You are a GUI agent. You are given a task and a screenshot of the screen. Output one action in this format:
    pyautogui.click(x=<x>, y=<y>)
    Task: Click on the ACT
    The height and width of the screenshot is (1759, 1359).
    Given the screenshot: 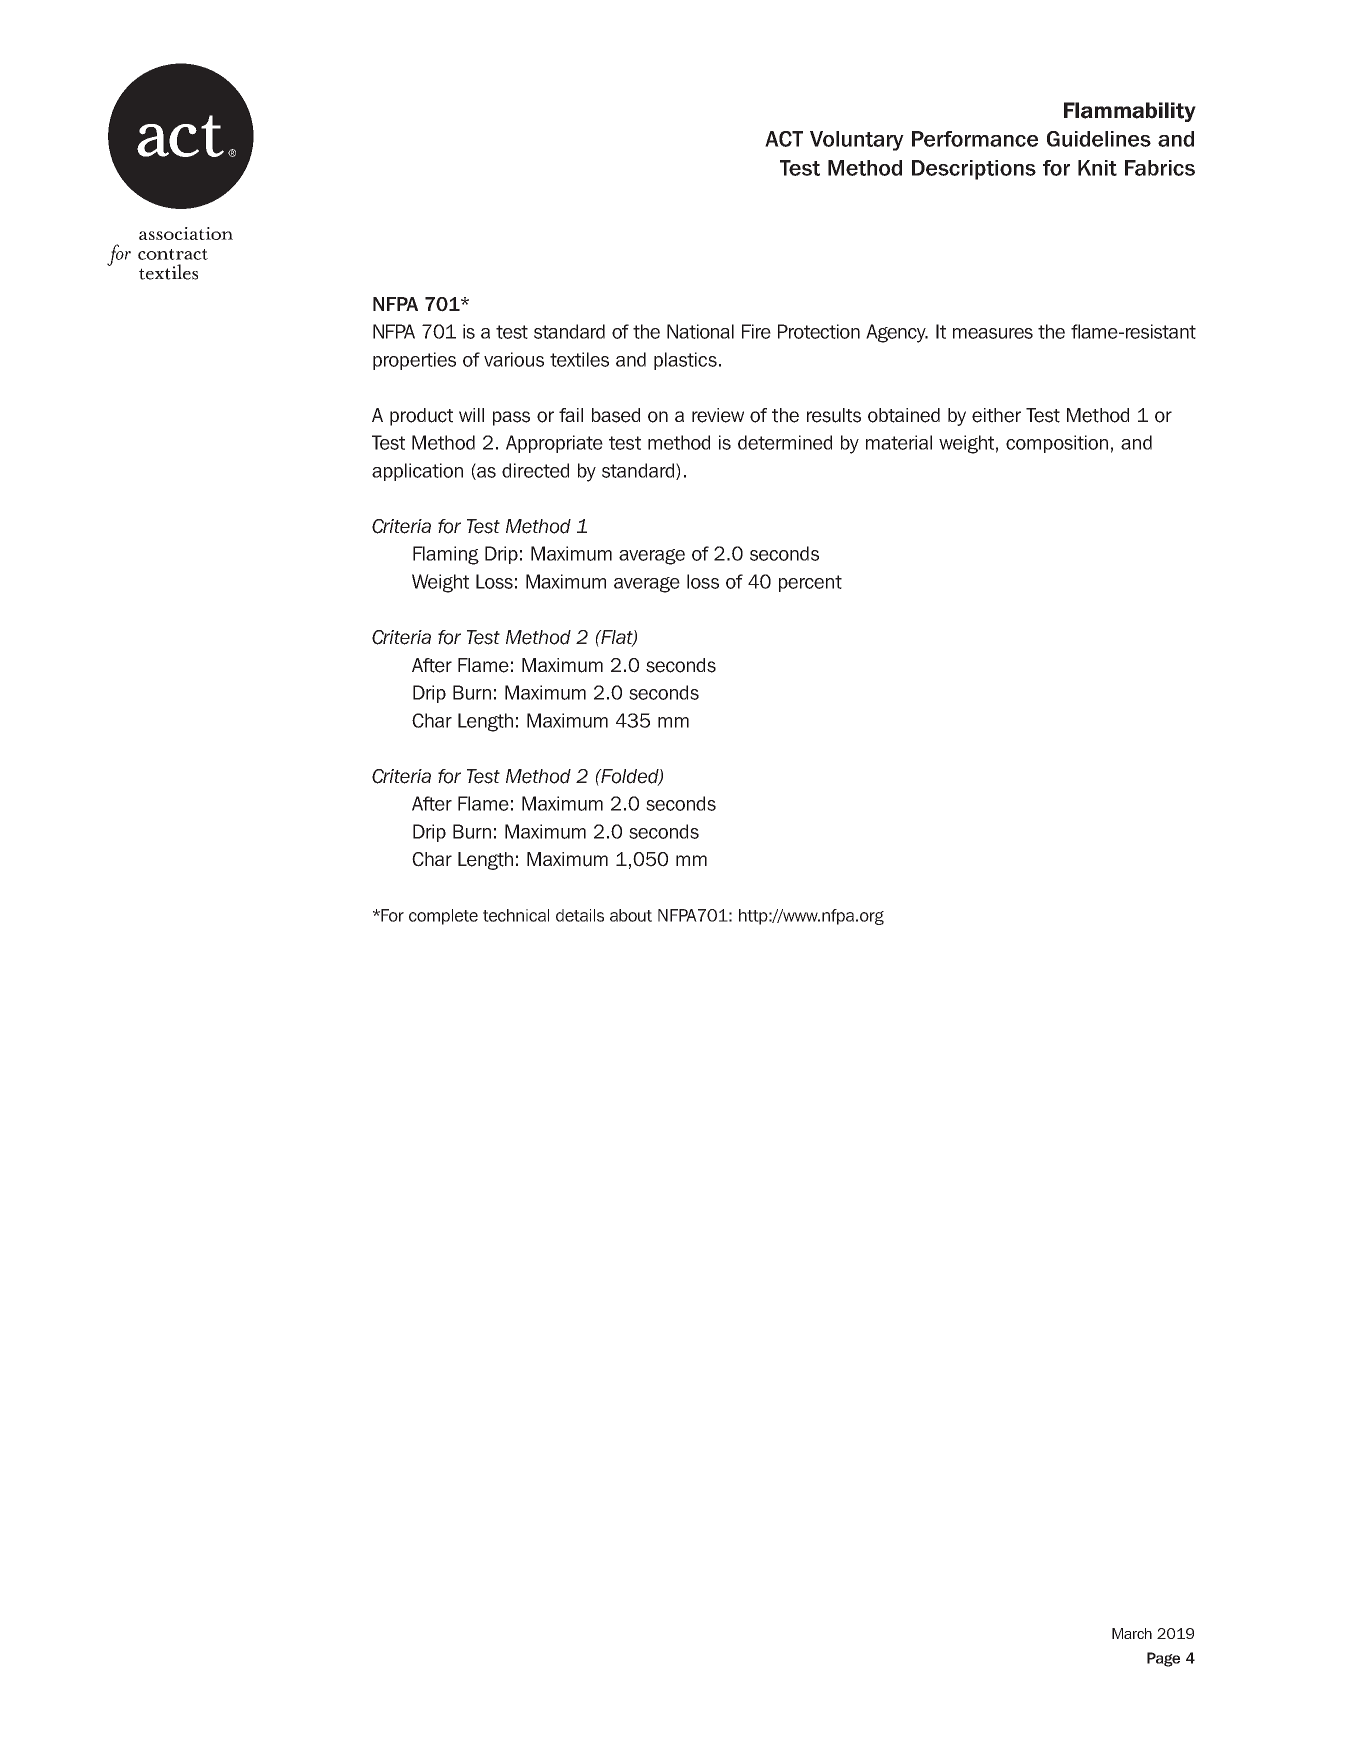 What is the action you would take?
    pyautogui.click(x=784, y=139)
